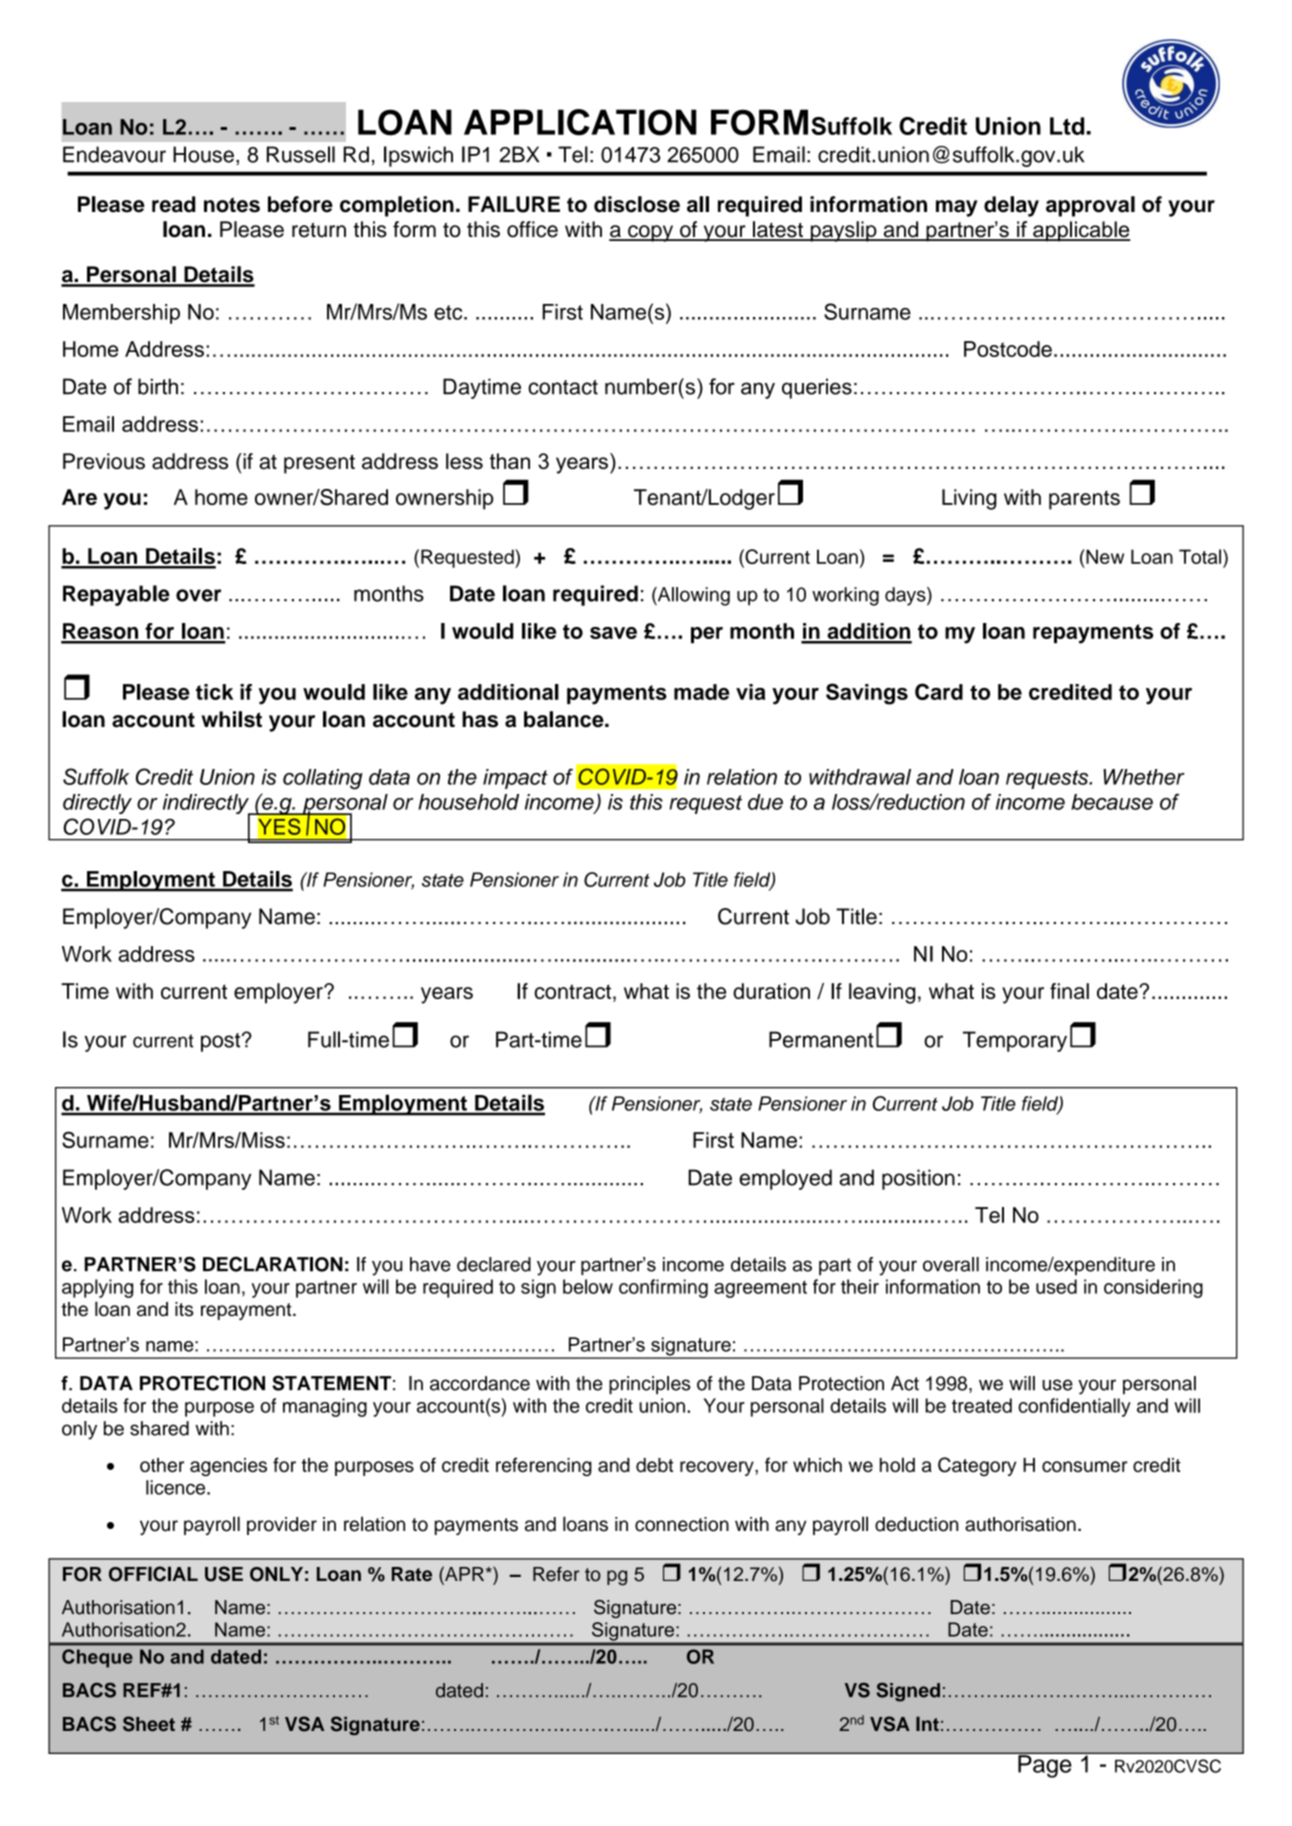 This image has height=1826, width=1292. Describe the element at coordinates (637, 204) in the image. I see `disclose` at that location.
